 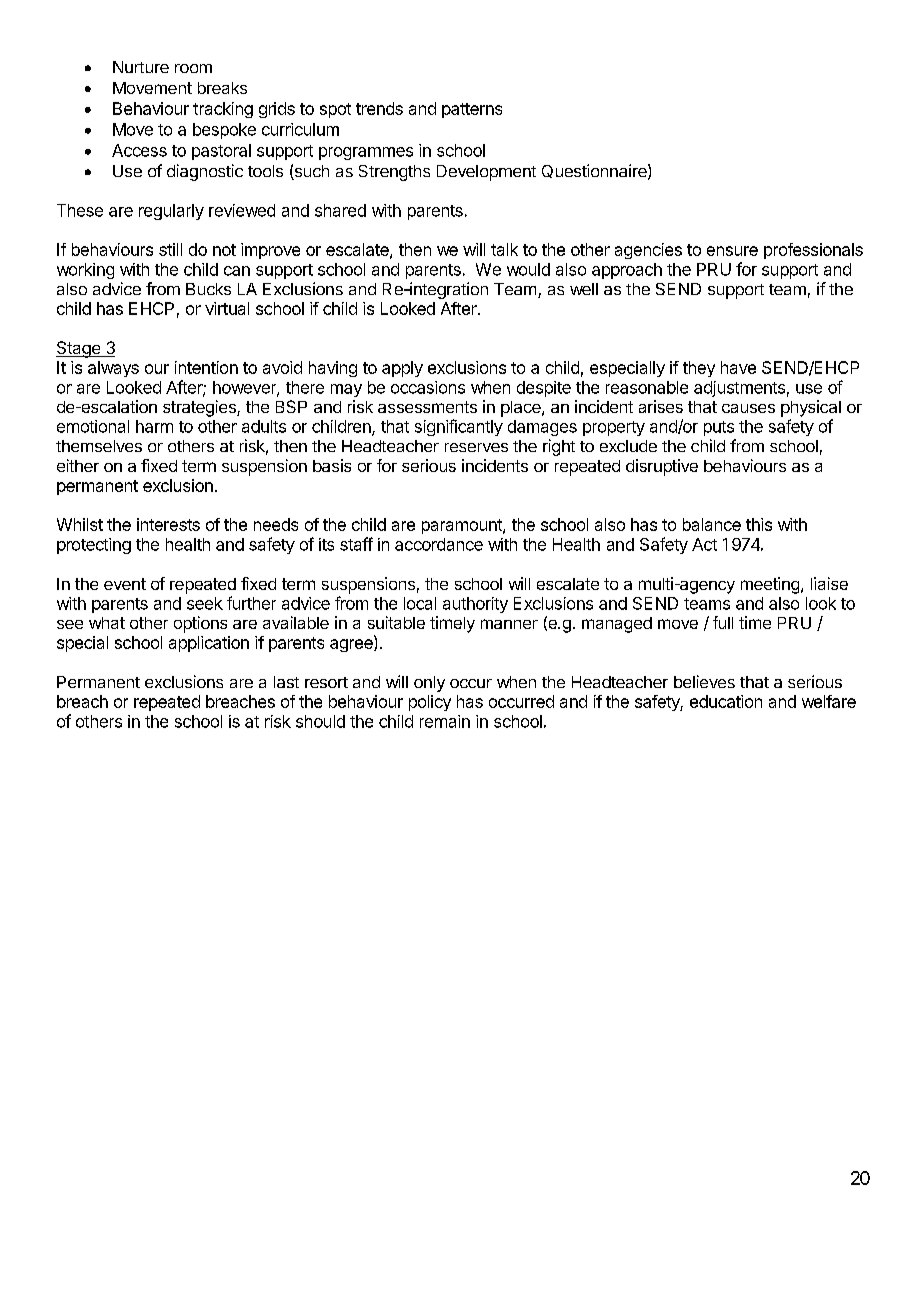 I want to click on occasions, so click(x=428, y=387).
